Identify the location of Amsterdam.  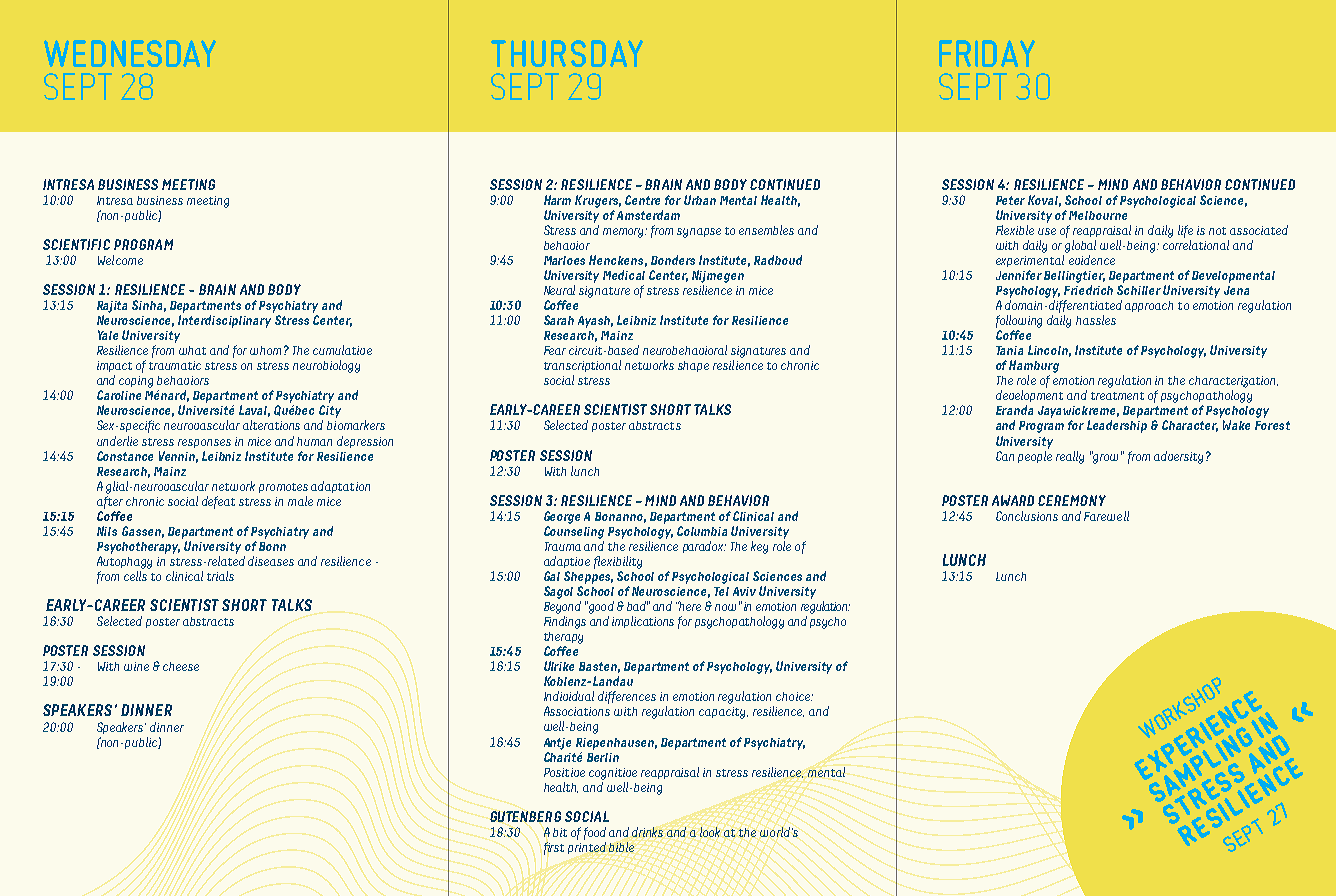
(648, 215).
